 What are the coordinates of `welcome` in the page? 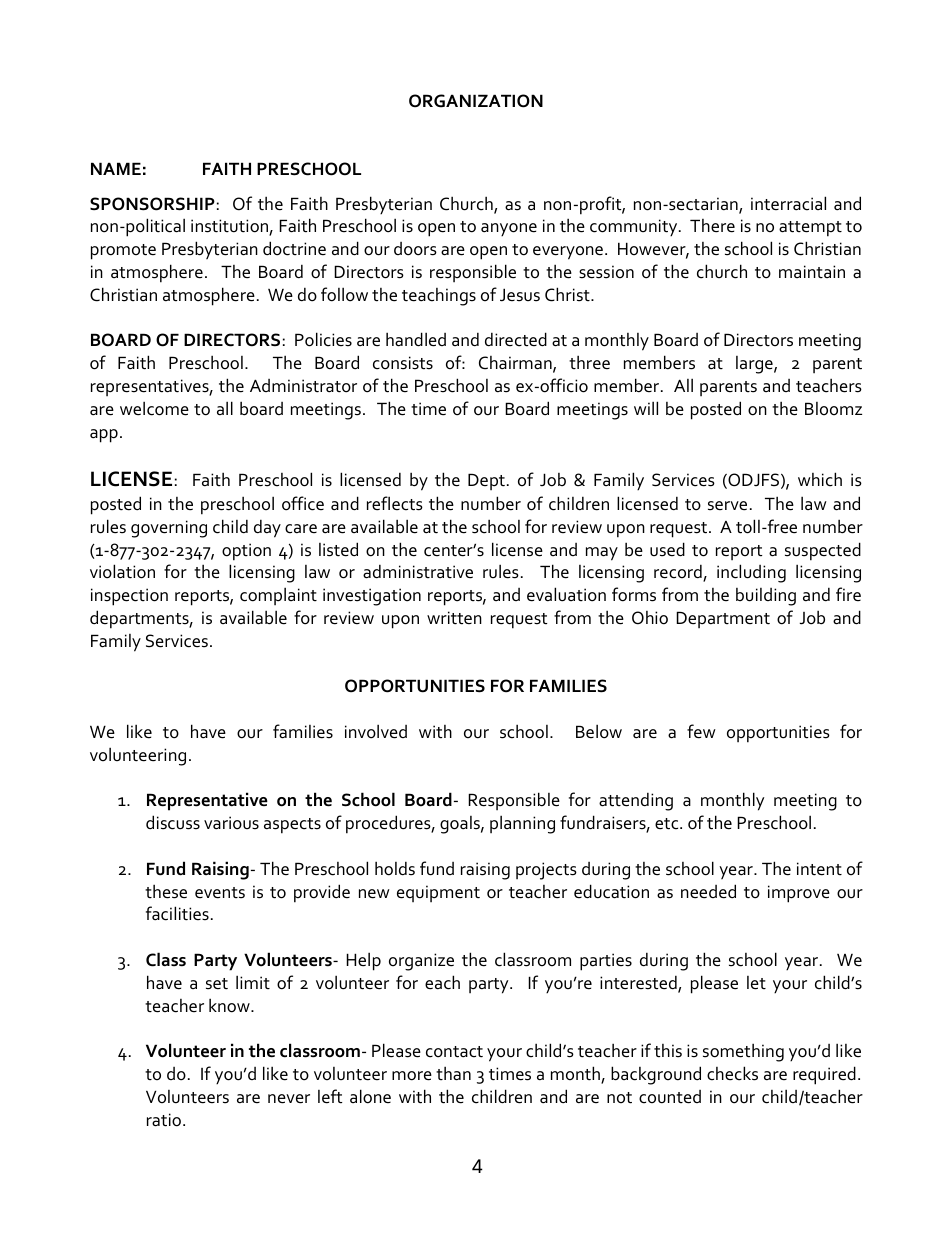 It's located at (154, 408).
